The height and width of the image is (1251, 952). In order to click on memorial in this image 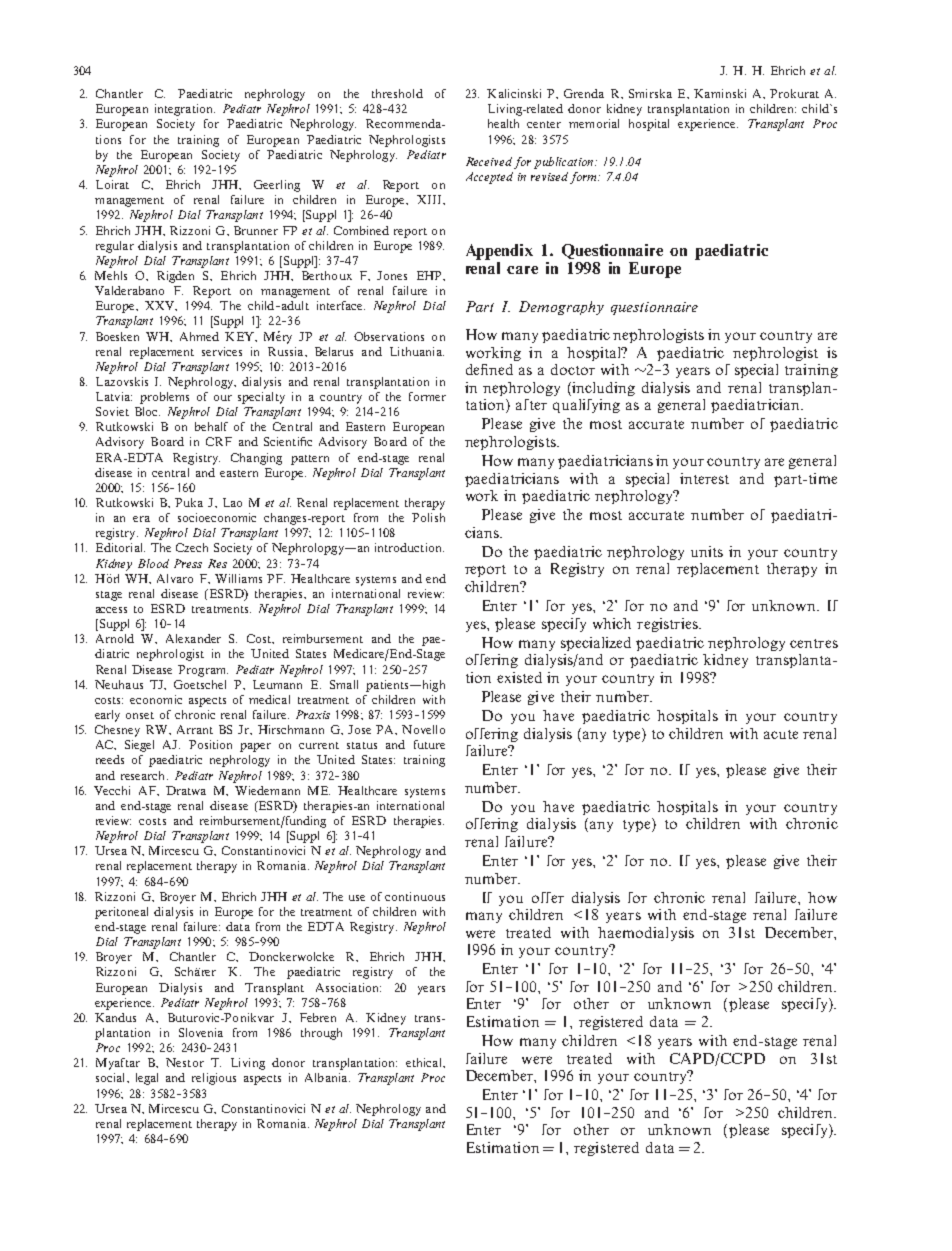, I will do `click(594, 123)`.
